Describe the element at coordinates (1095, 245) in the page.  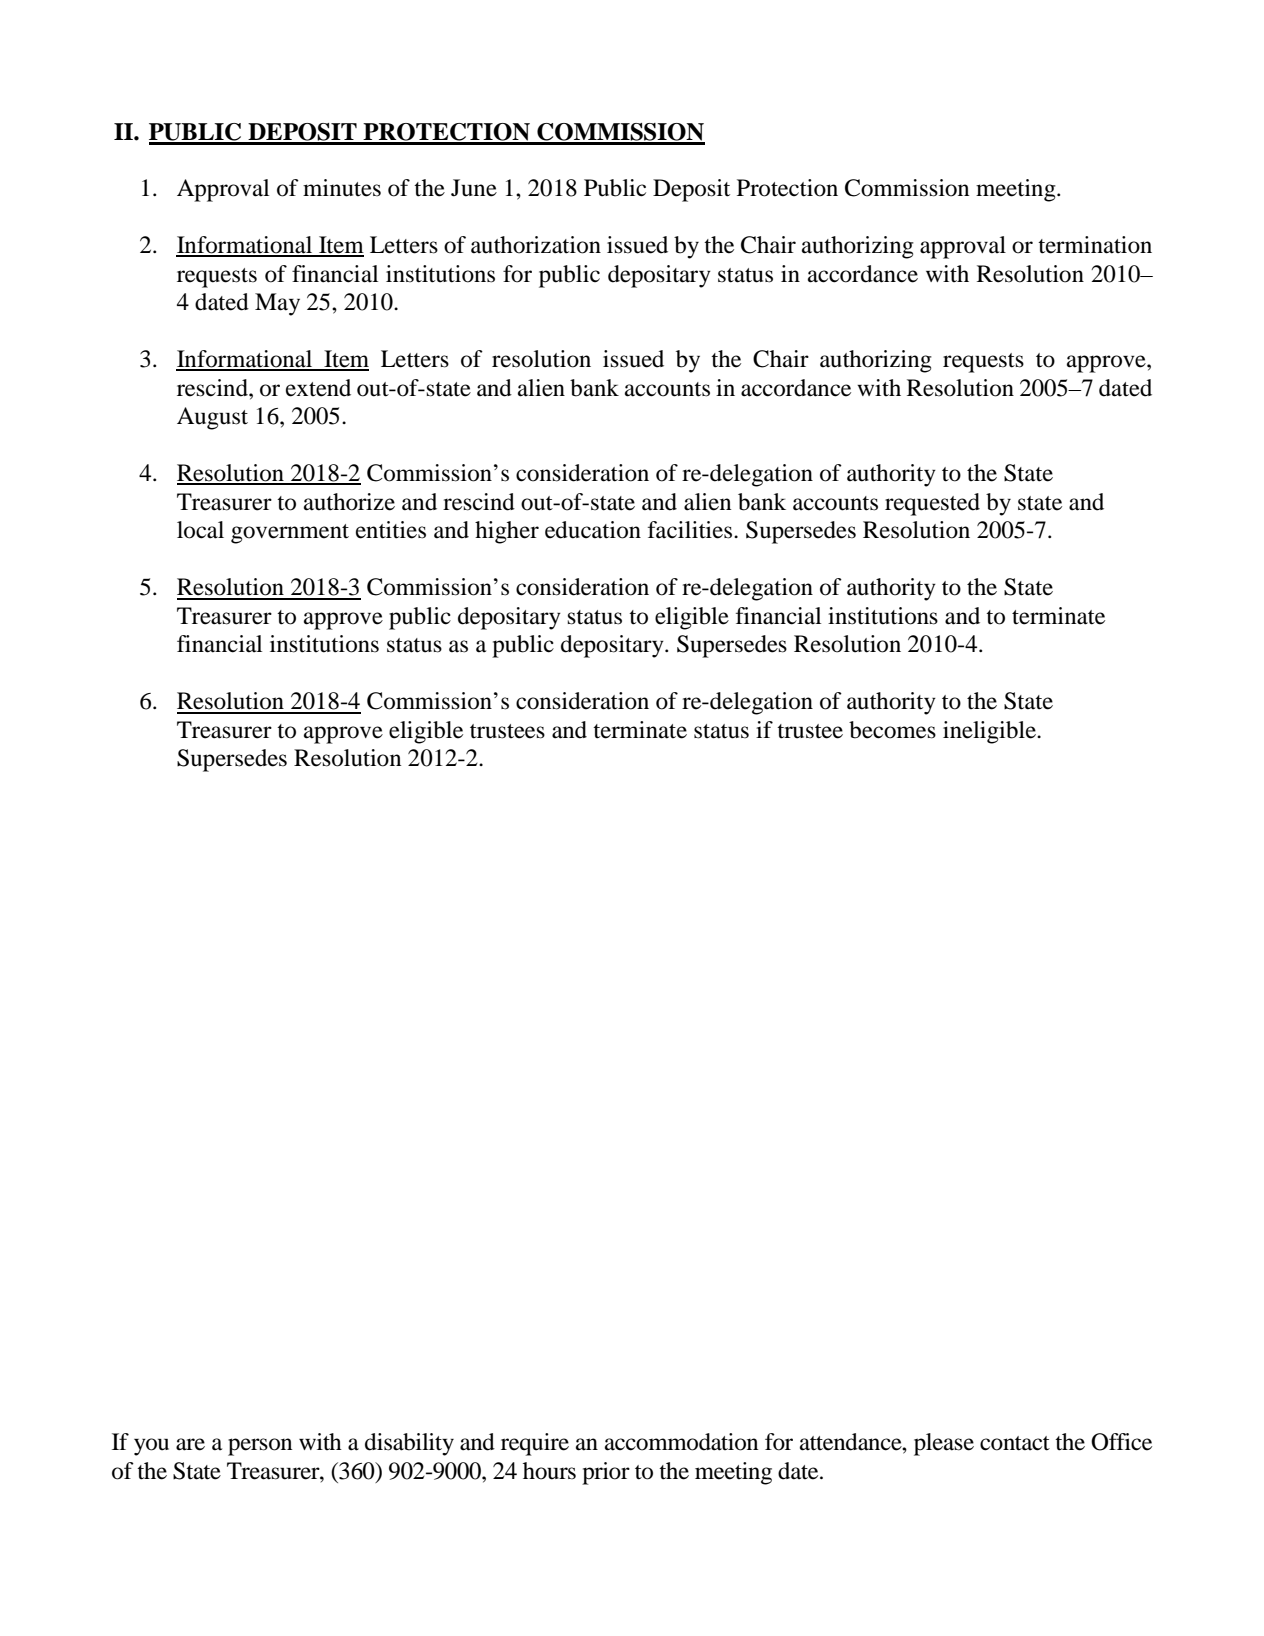
I see `termination` at that location.
